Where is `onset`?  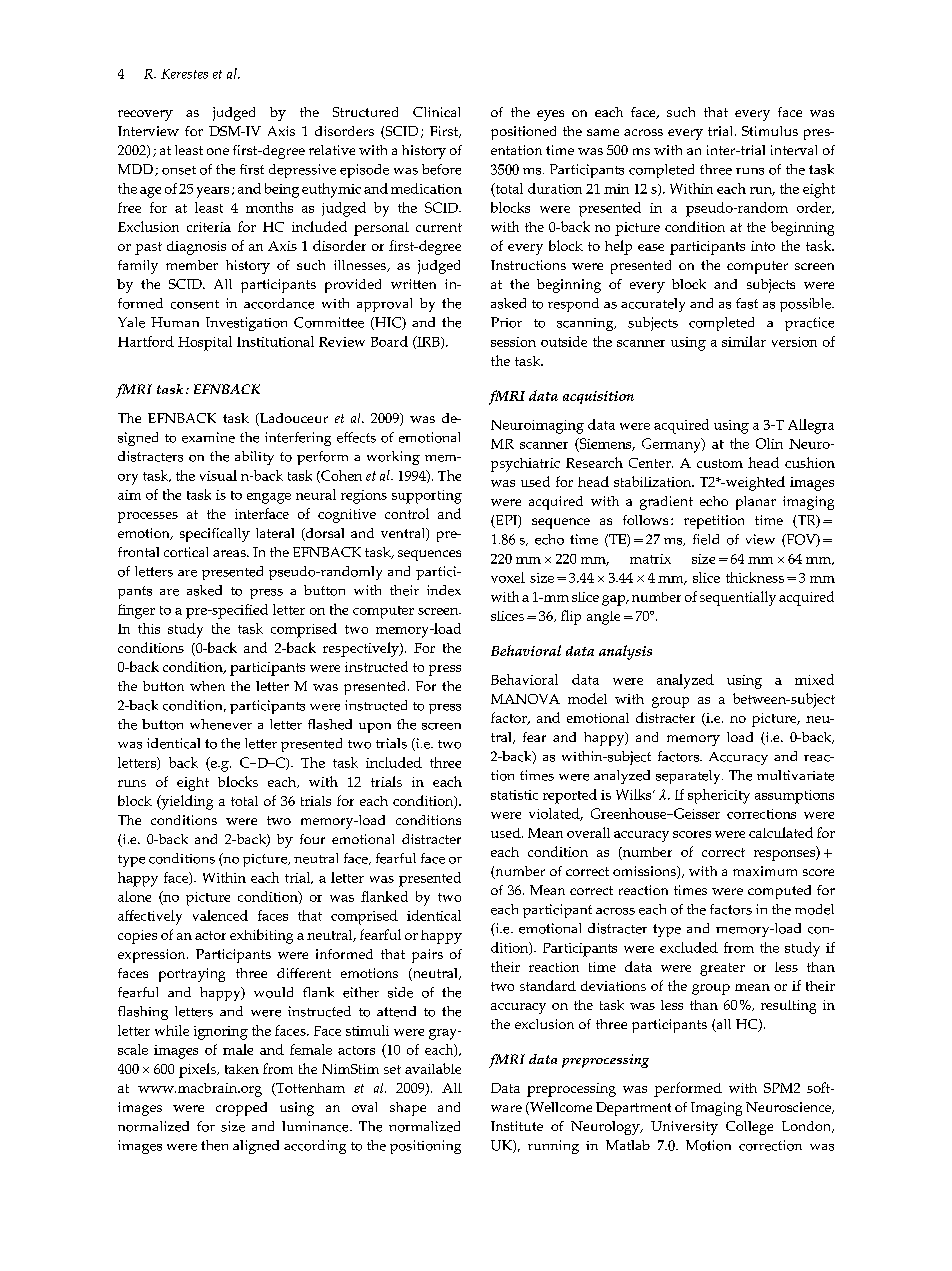 onset is located at coordinates (179, 170).
